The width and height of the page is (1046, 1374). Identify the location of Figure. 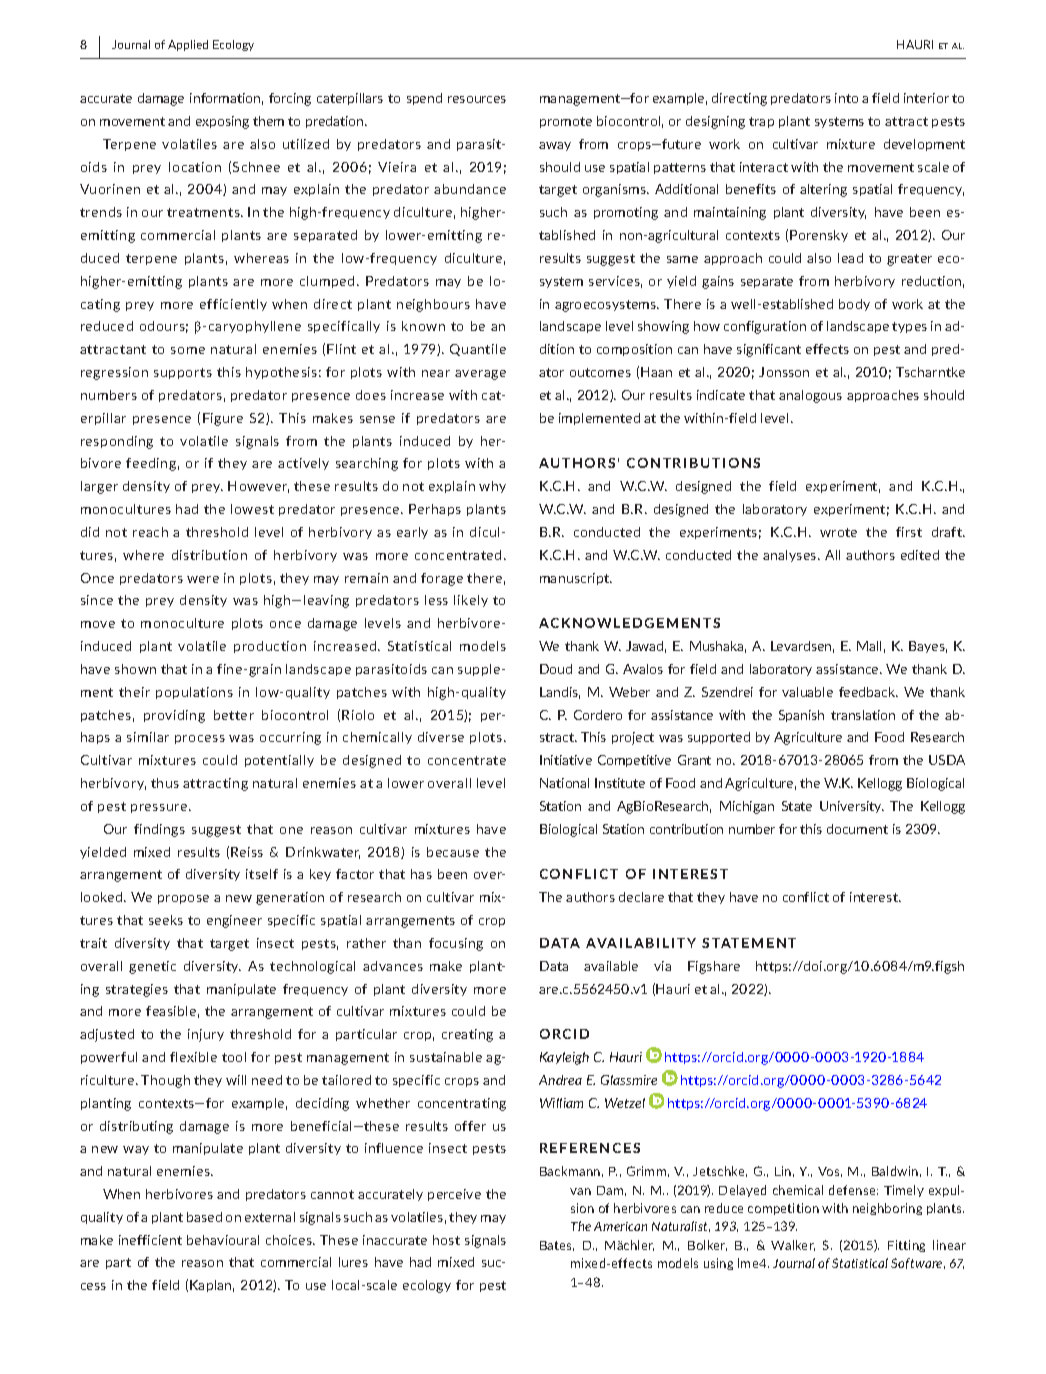
(223, 419).
